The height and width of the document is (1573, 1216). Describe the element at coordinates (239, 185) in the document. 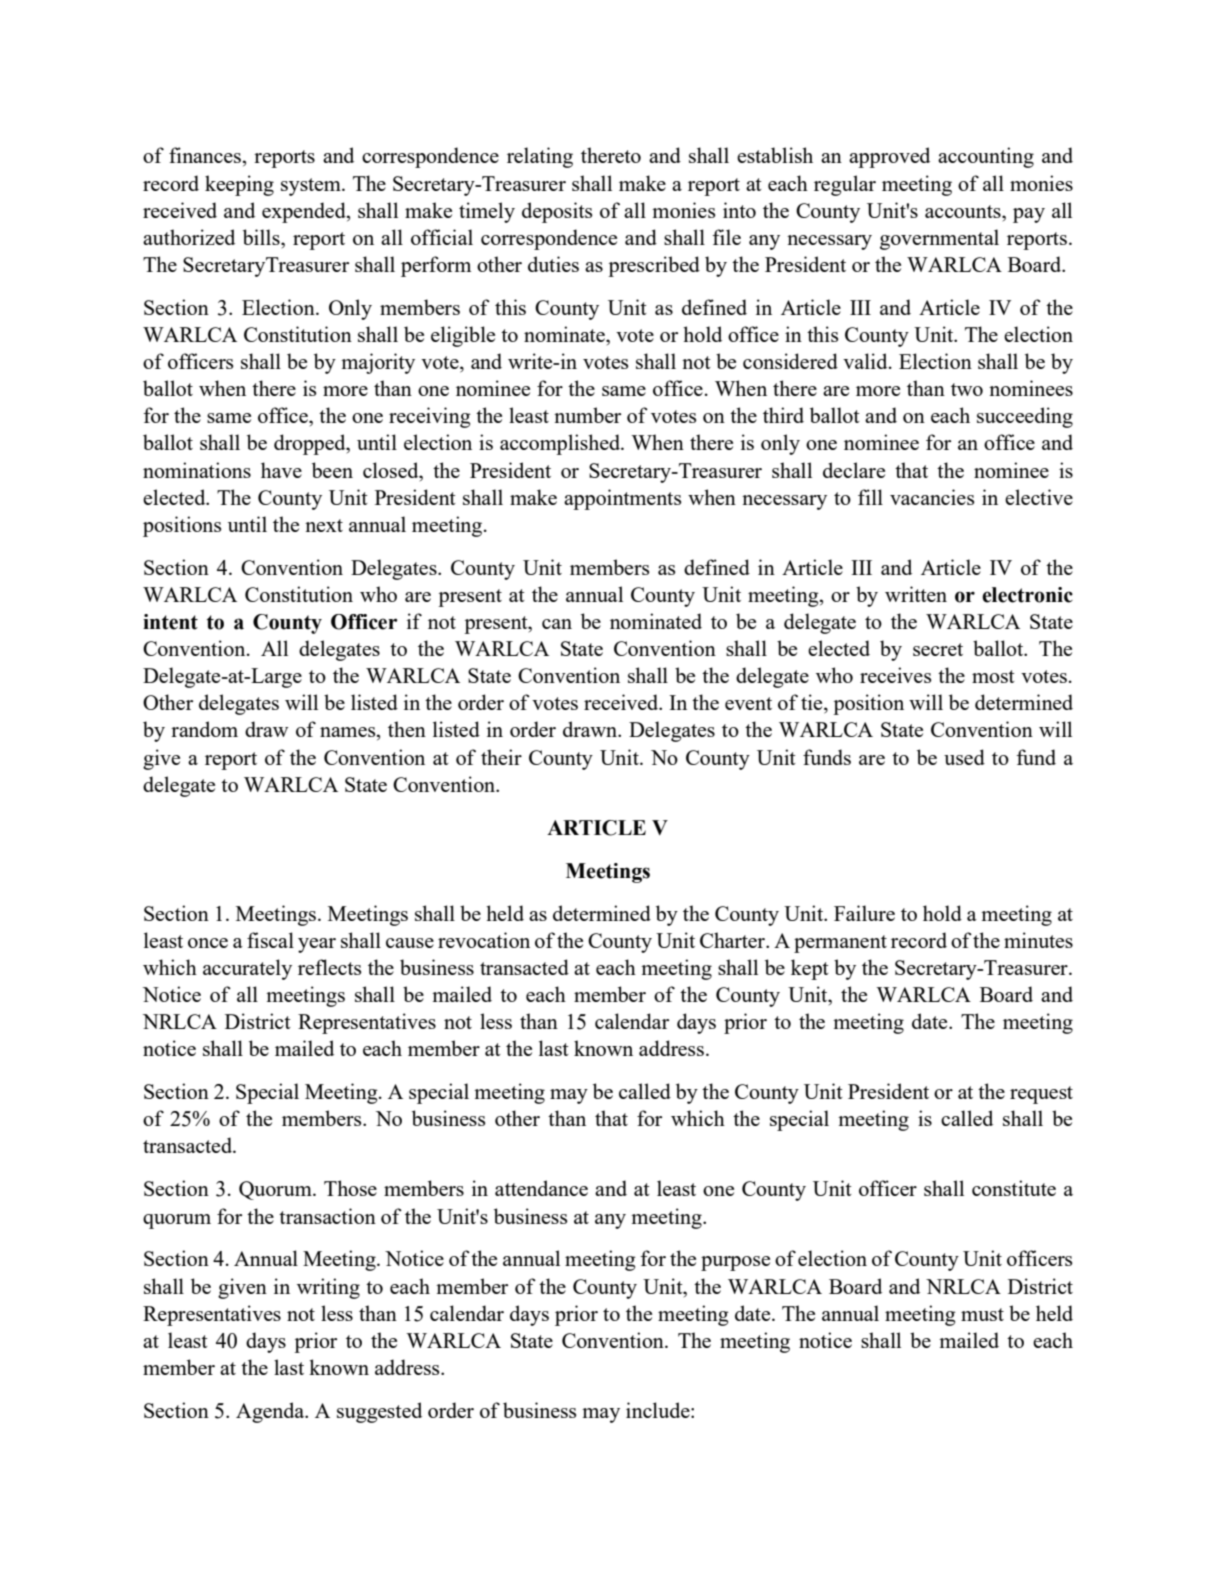

I see `keeping` at that location.
